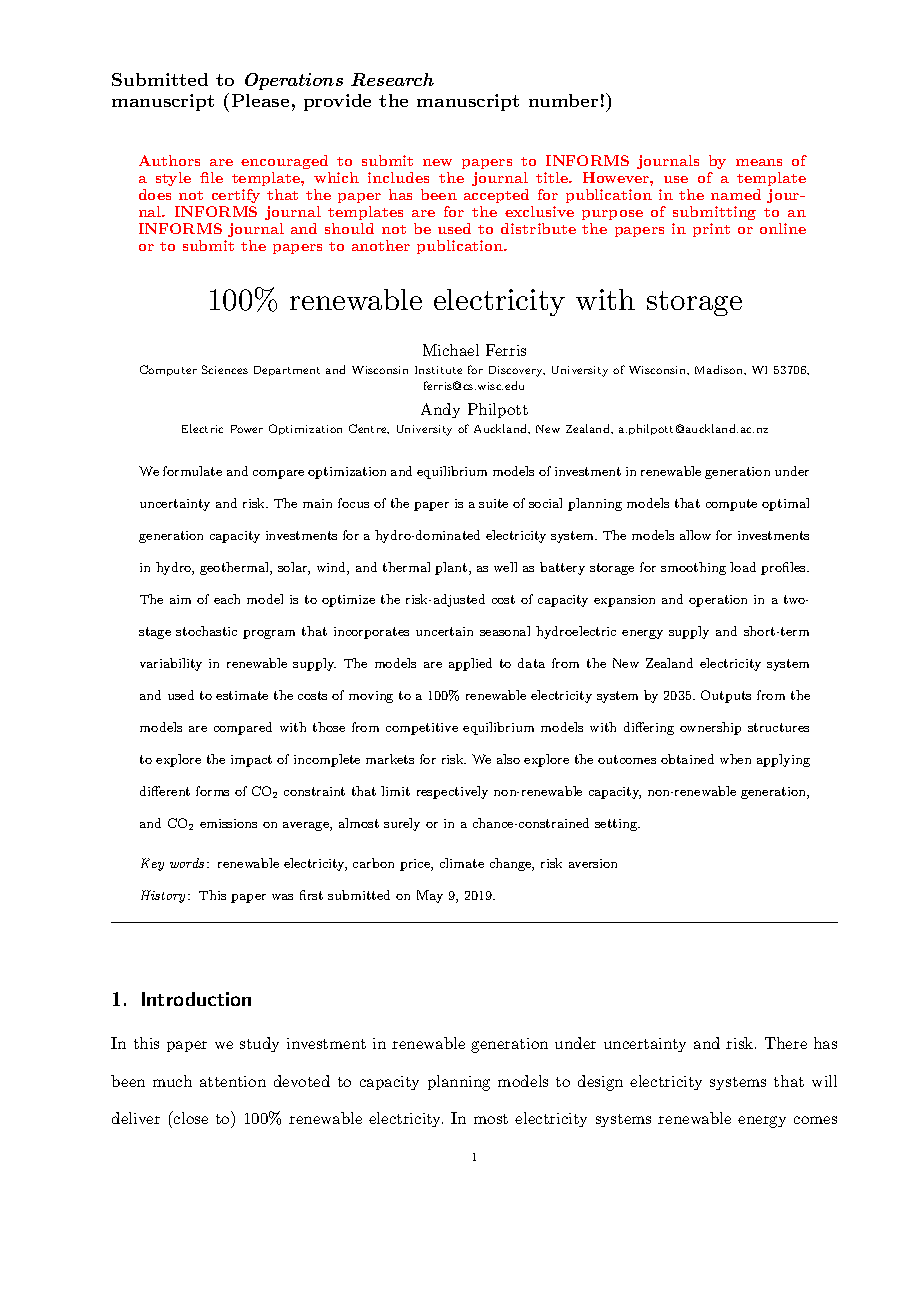 The width and height of the screenshot is (924, 1308). Describe the element at coordinates (260, 100) in the screenshot. I see `Please` at that location.
